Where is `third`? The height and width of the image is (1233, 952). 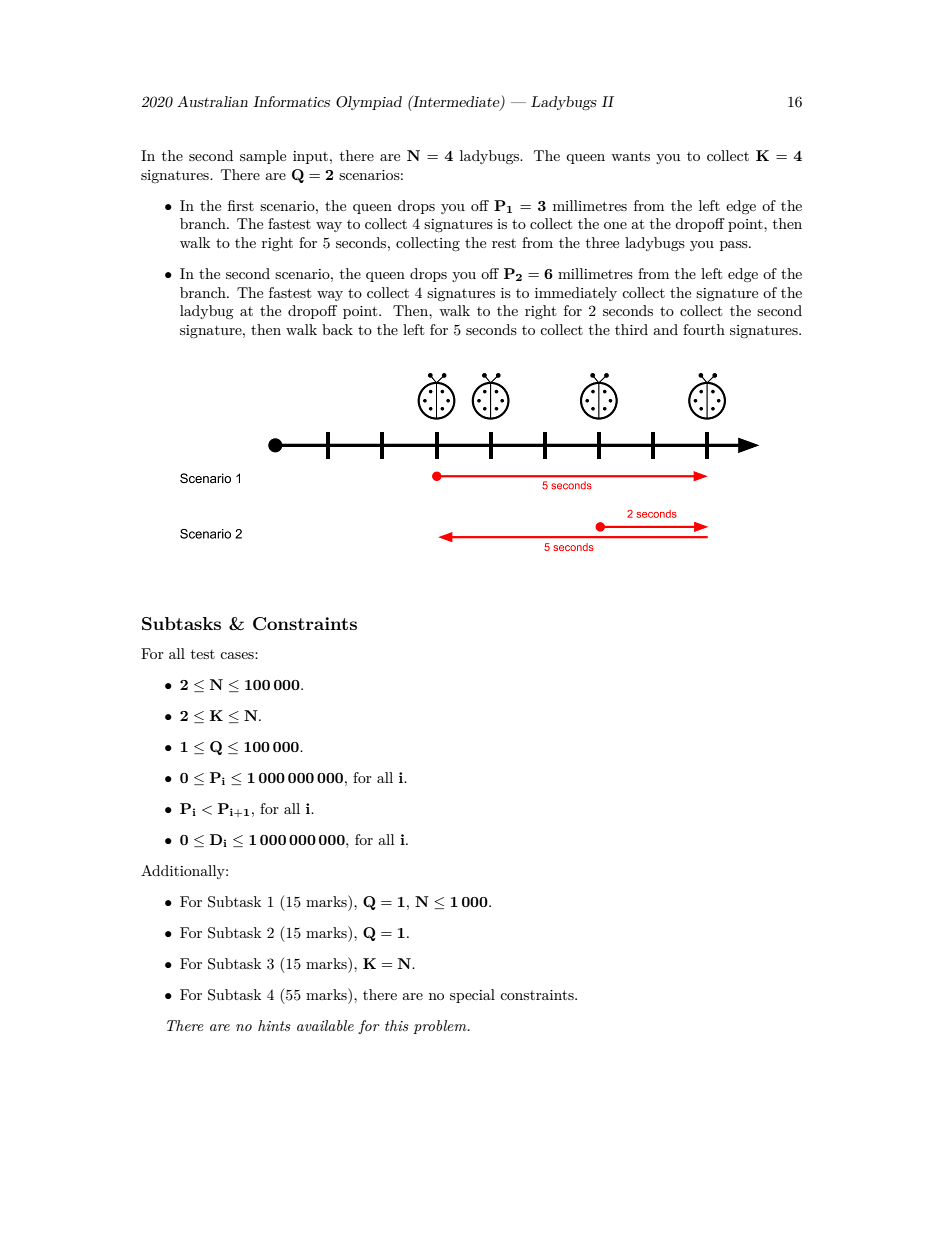 third is located at coordinates (631, 329).
